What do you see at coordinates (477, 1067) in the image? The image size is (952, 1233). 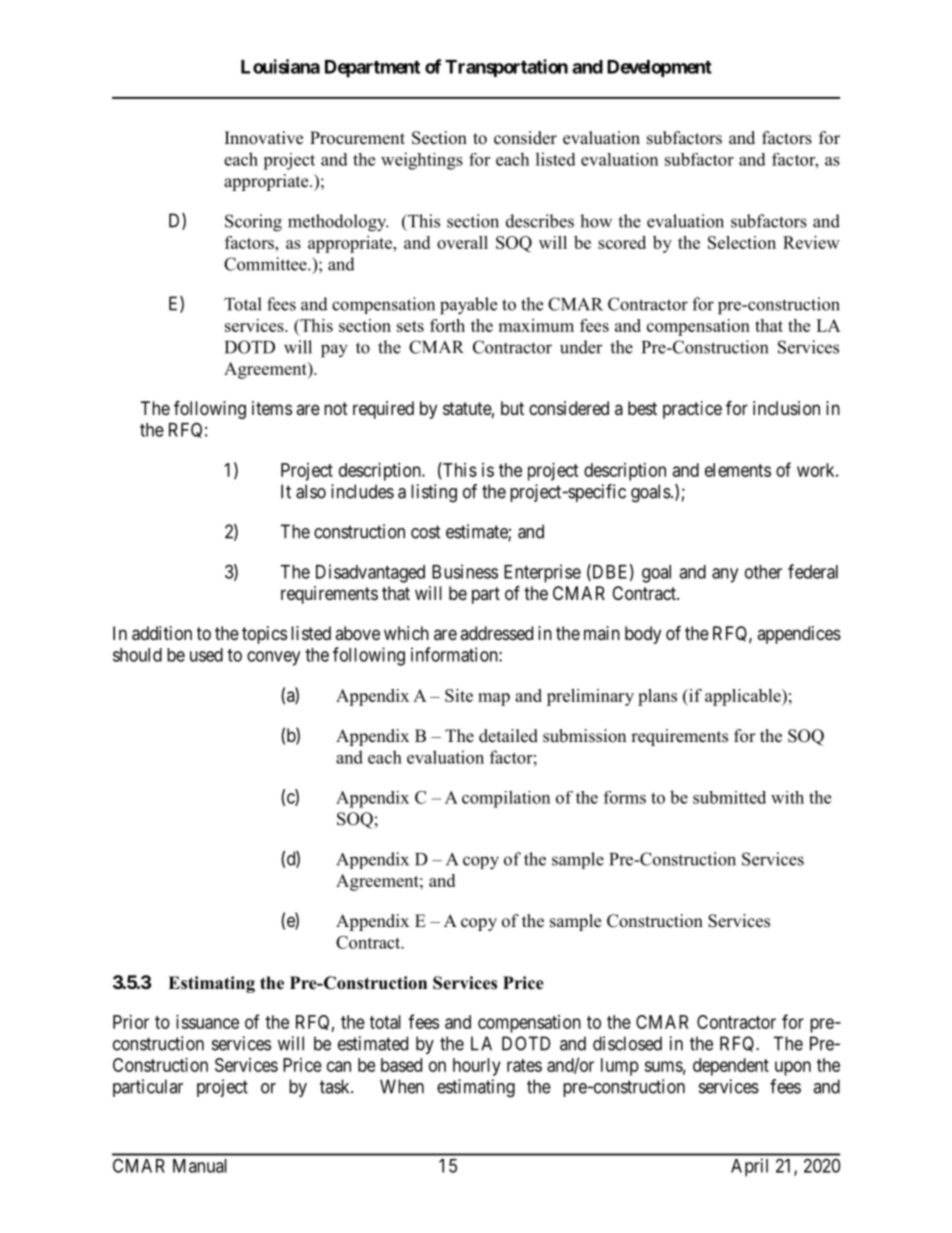 I see `hourly` at bounding box center [477, 1067].
